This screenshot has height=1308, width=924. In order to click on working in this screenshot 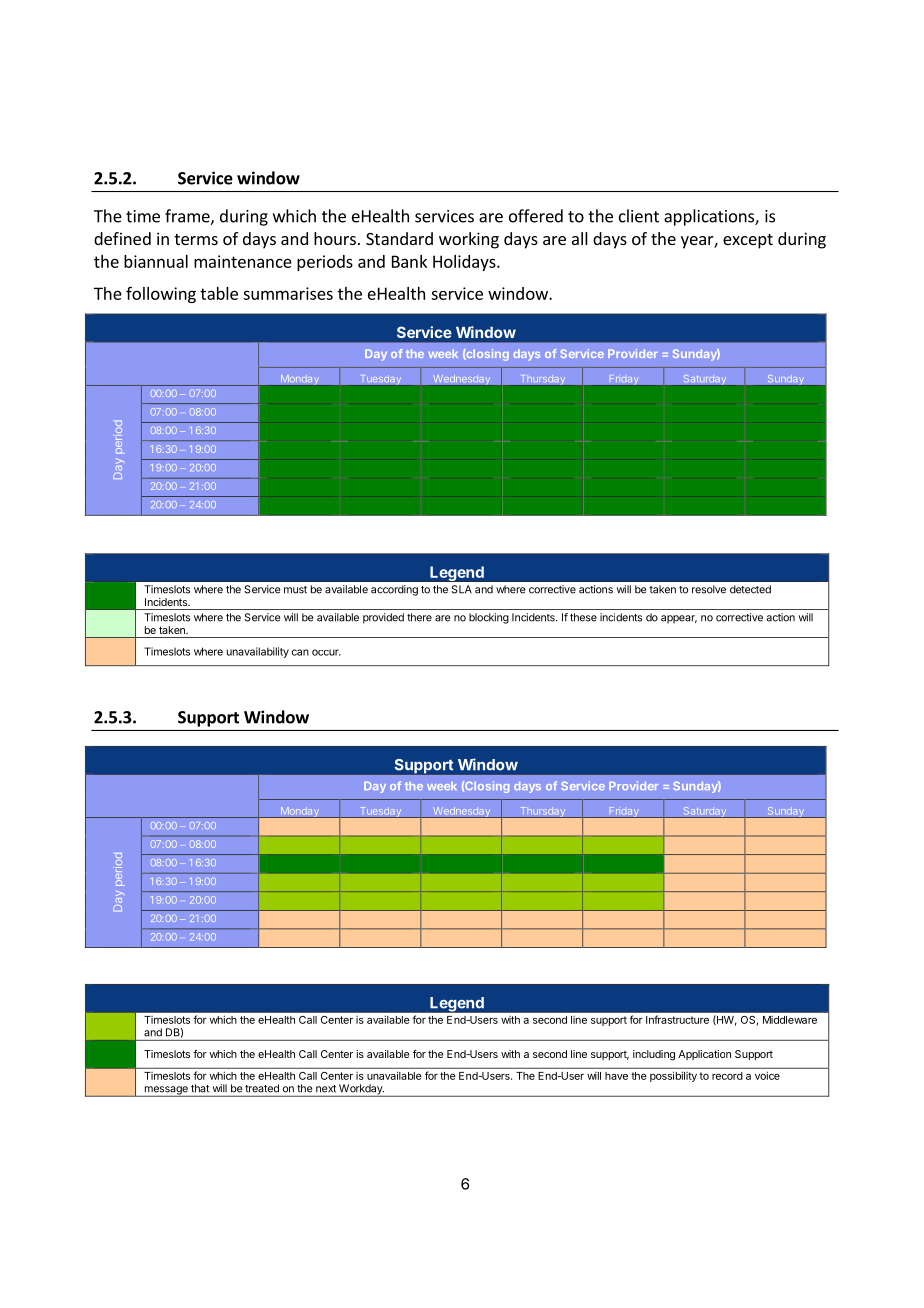, I will do `click(469, 240)`.
